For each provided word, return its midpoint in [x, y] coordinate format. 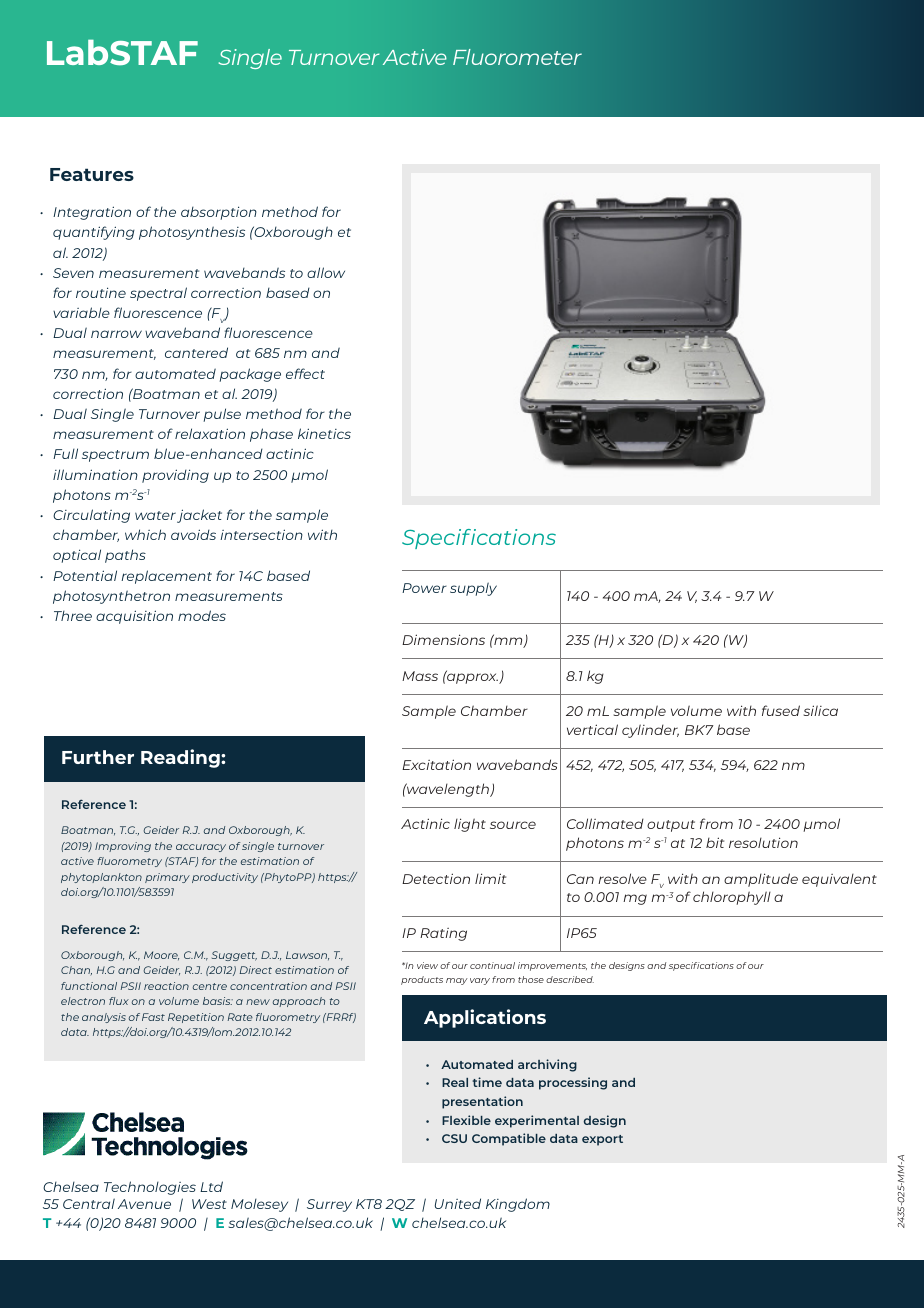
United [458, 1203]
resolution [763, 842]
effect [305, 373]
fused [781, 710]
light [470, 825]
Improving [123, 847]
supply [473, 589]
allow [326, 272]
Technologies [150, 1188]
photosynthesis [192, 233]
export [602, 1140]
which [145, 534]
